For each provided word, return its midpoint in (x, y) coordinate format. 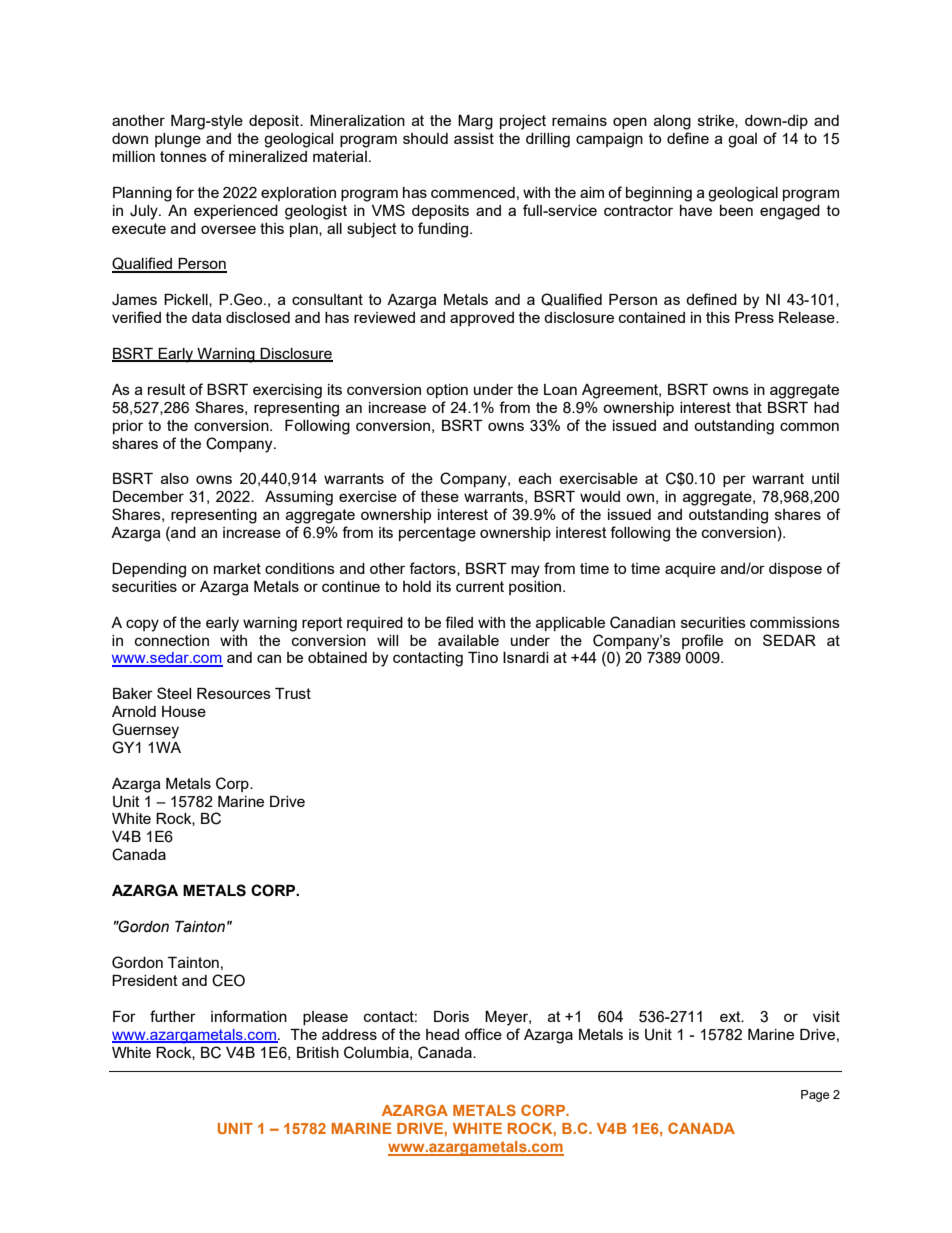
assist (474, 138)
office (483, 1034)
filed (459, 622)
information (249, 1016)
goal (742, 140)
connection (172, 640)
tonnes (183, 156)
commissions (795, 622)
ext (731, 1016)
